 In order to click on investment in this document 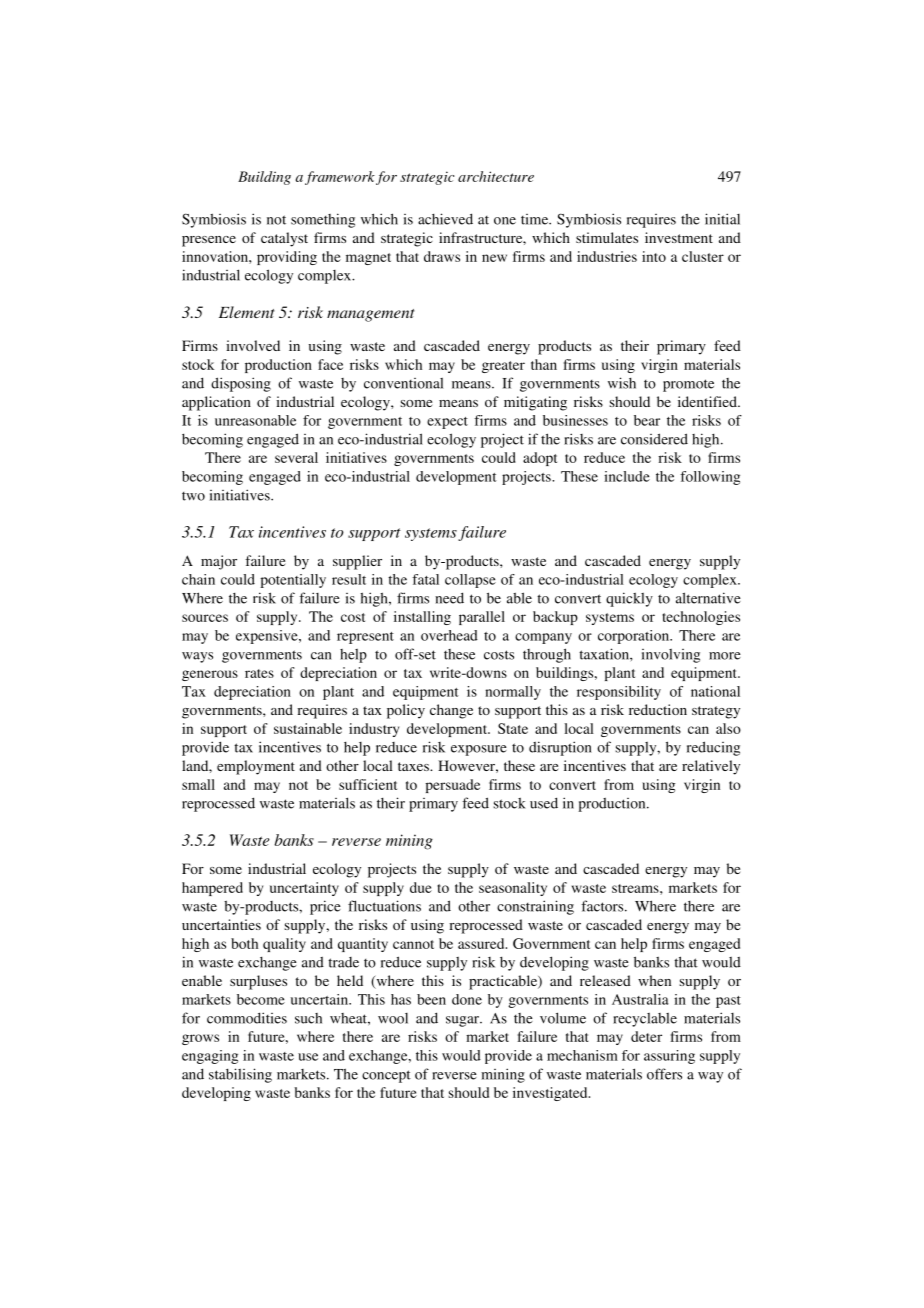, I will do `click(679, 237)`.
